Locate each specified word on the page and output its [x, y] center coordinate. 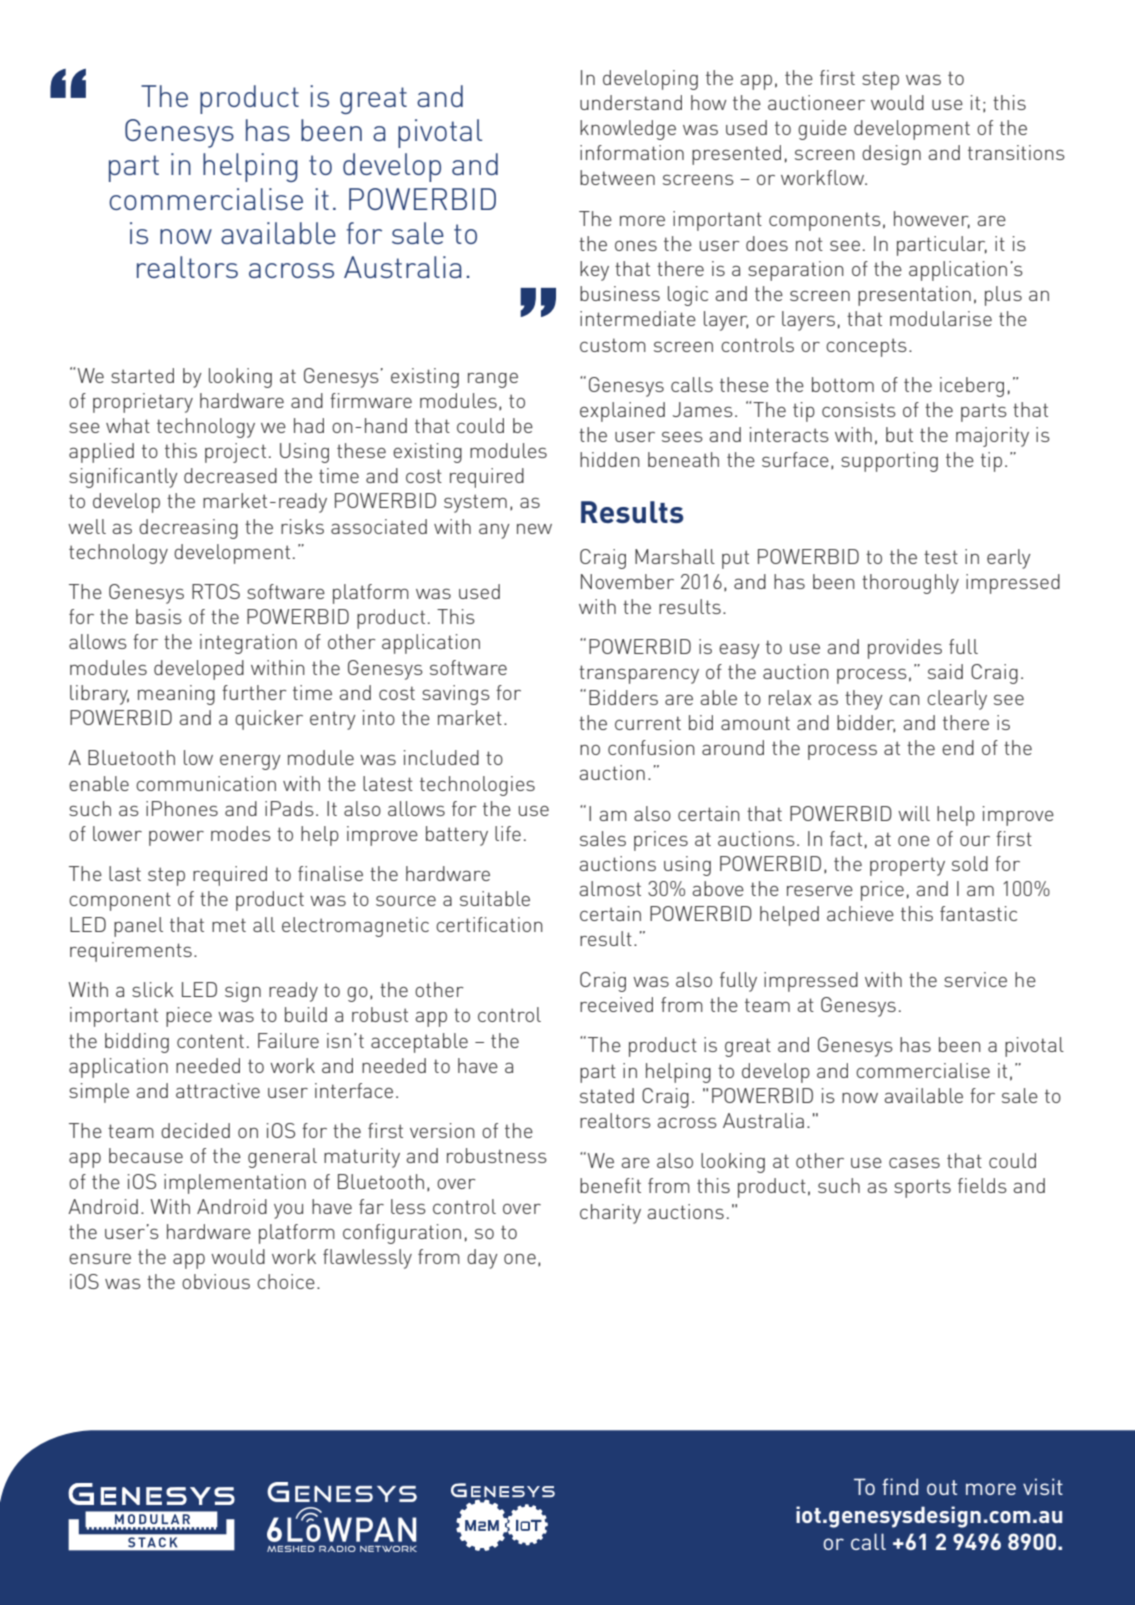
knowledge [628, 130]
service [975, 979]
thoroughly [910, 584]
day [482, 1259]
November [627, 581]
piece [189, 1017]
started [142, 375]
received [616, 1004]
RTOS [216, 591]
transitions [1016, 152]
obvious [216, 1281]
